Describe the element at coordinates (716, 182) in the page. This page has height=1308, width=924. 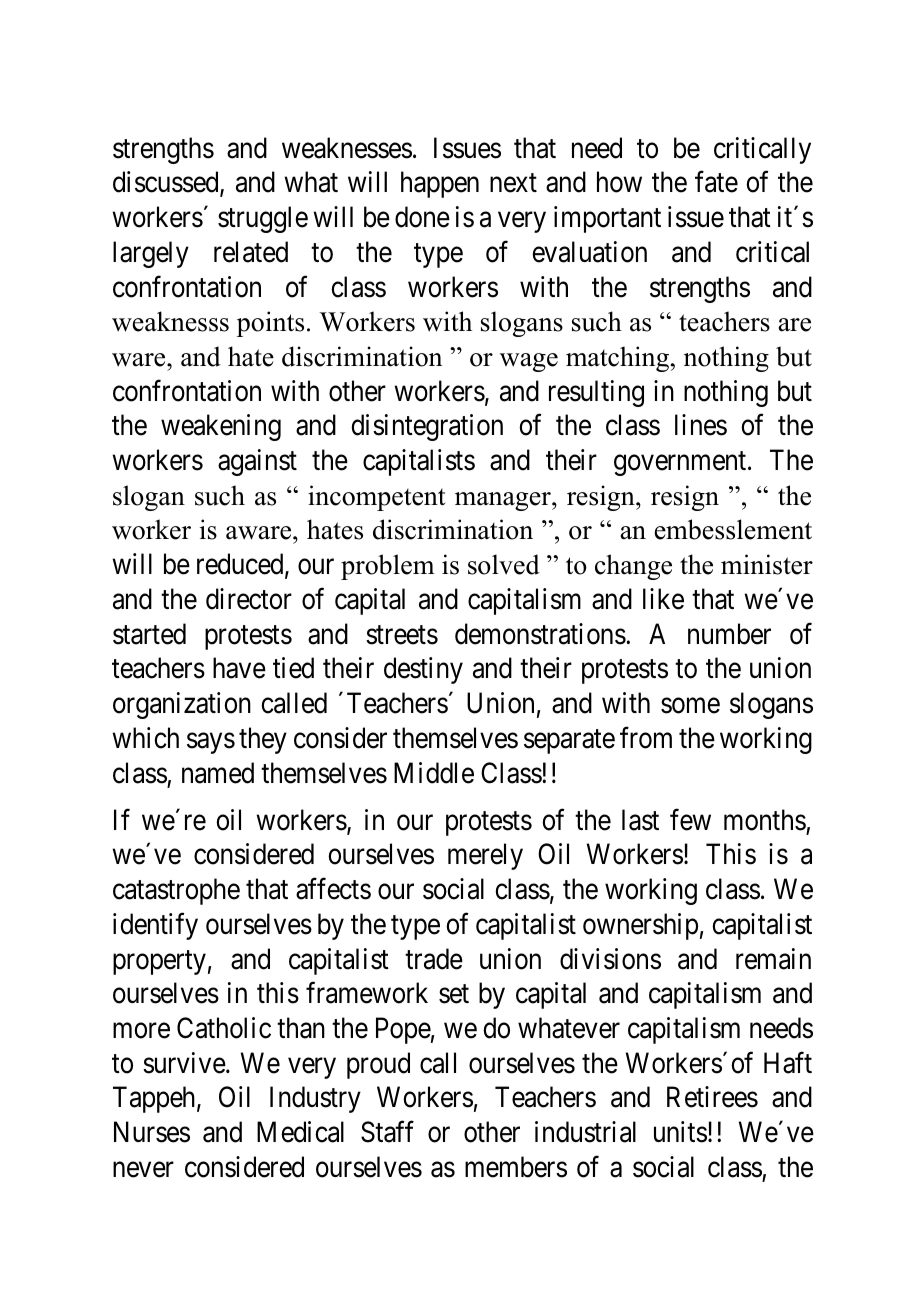
I see `fate` at that location.
